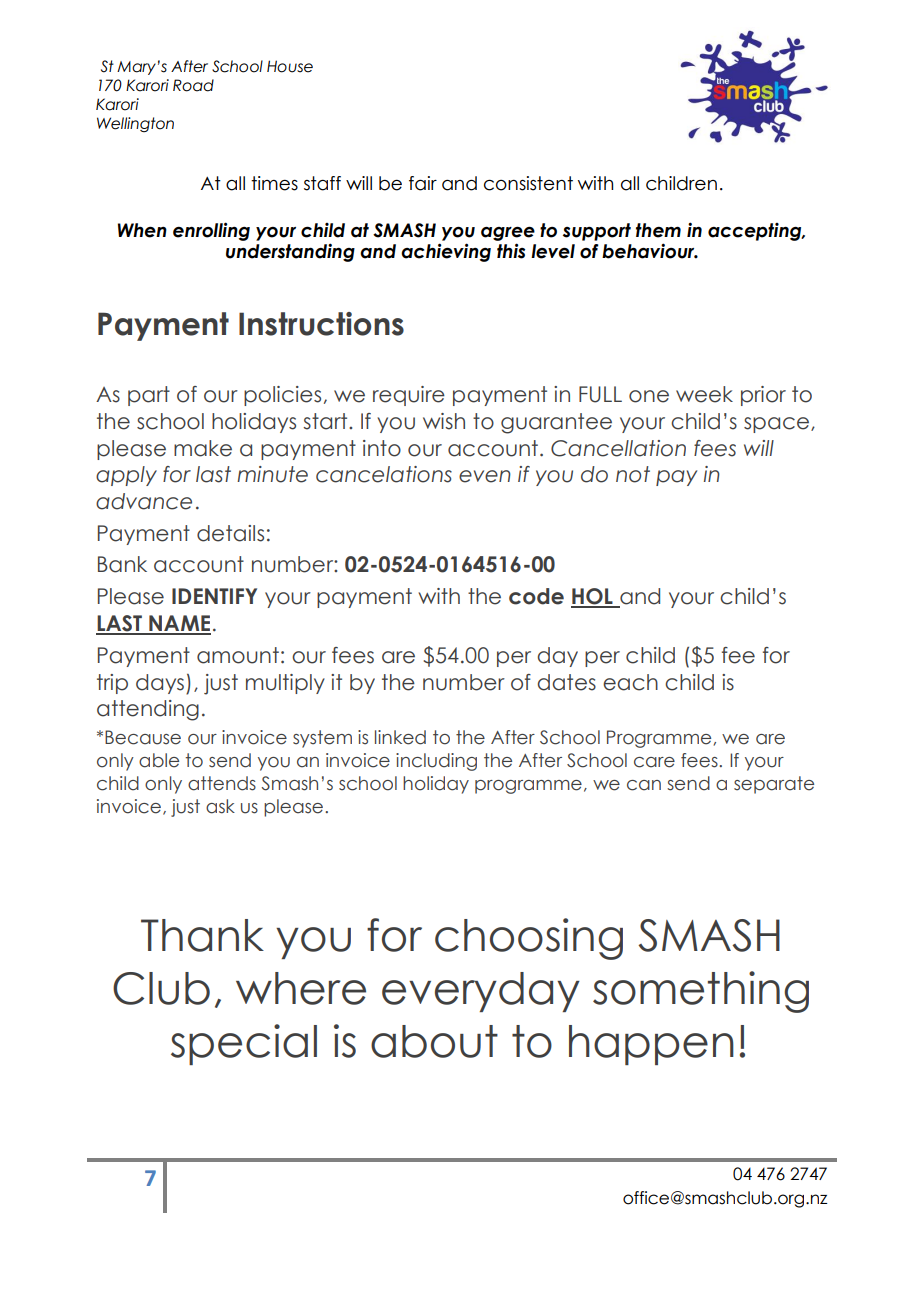  I want to click on care, so click(654, 762).
